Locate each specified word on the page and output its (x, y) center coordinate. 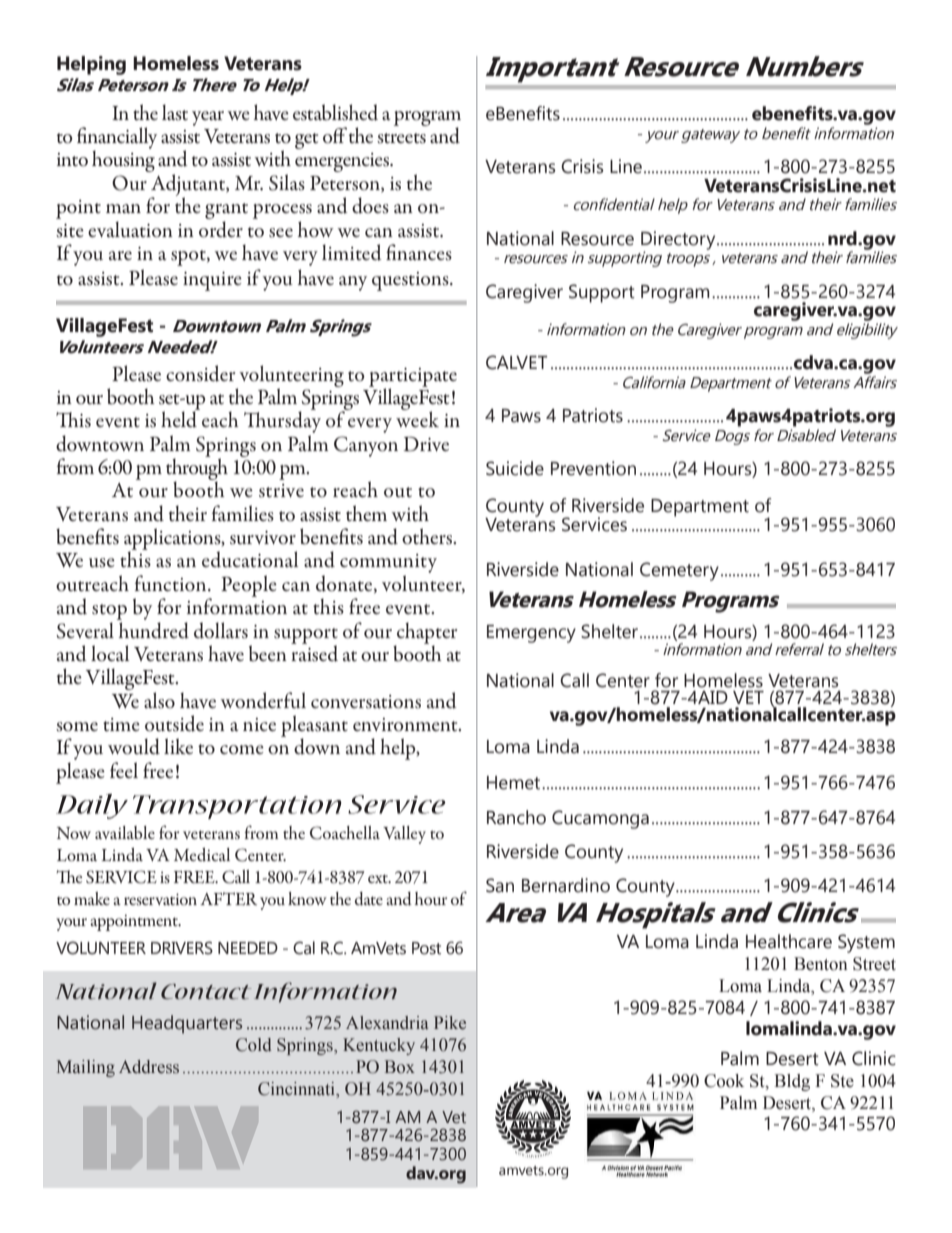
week (417, 418)
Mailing (86, 1068)
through (197, 469)
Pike (450, 1023)
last (175, 112)
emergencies (343, 162)
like (178, 746)
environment (406, 725)
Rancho (516, 817)
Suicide (515, 468)
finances (419, 252)
